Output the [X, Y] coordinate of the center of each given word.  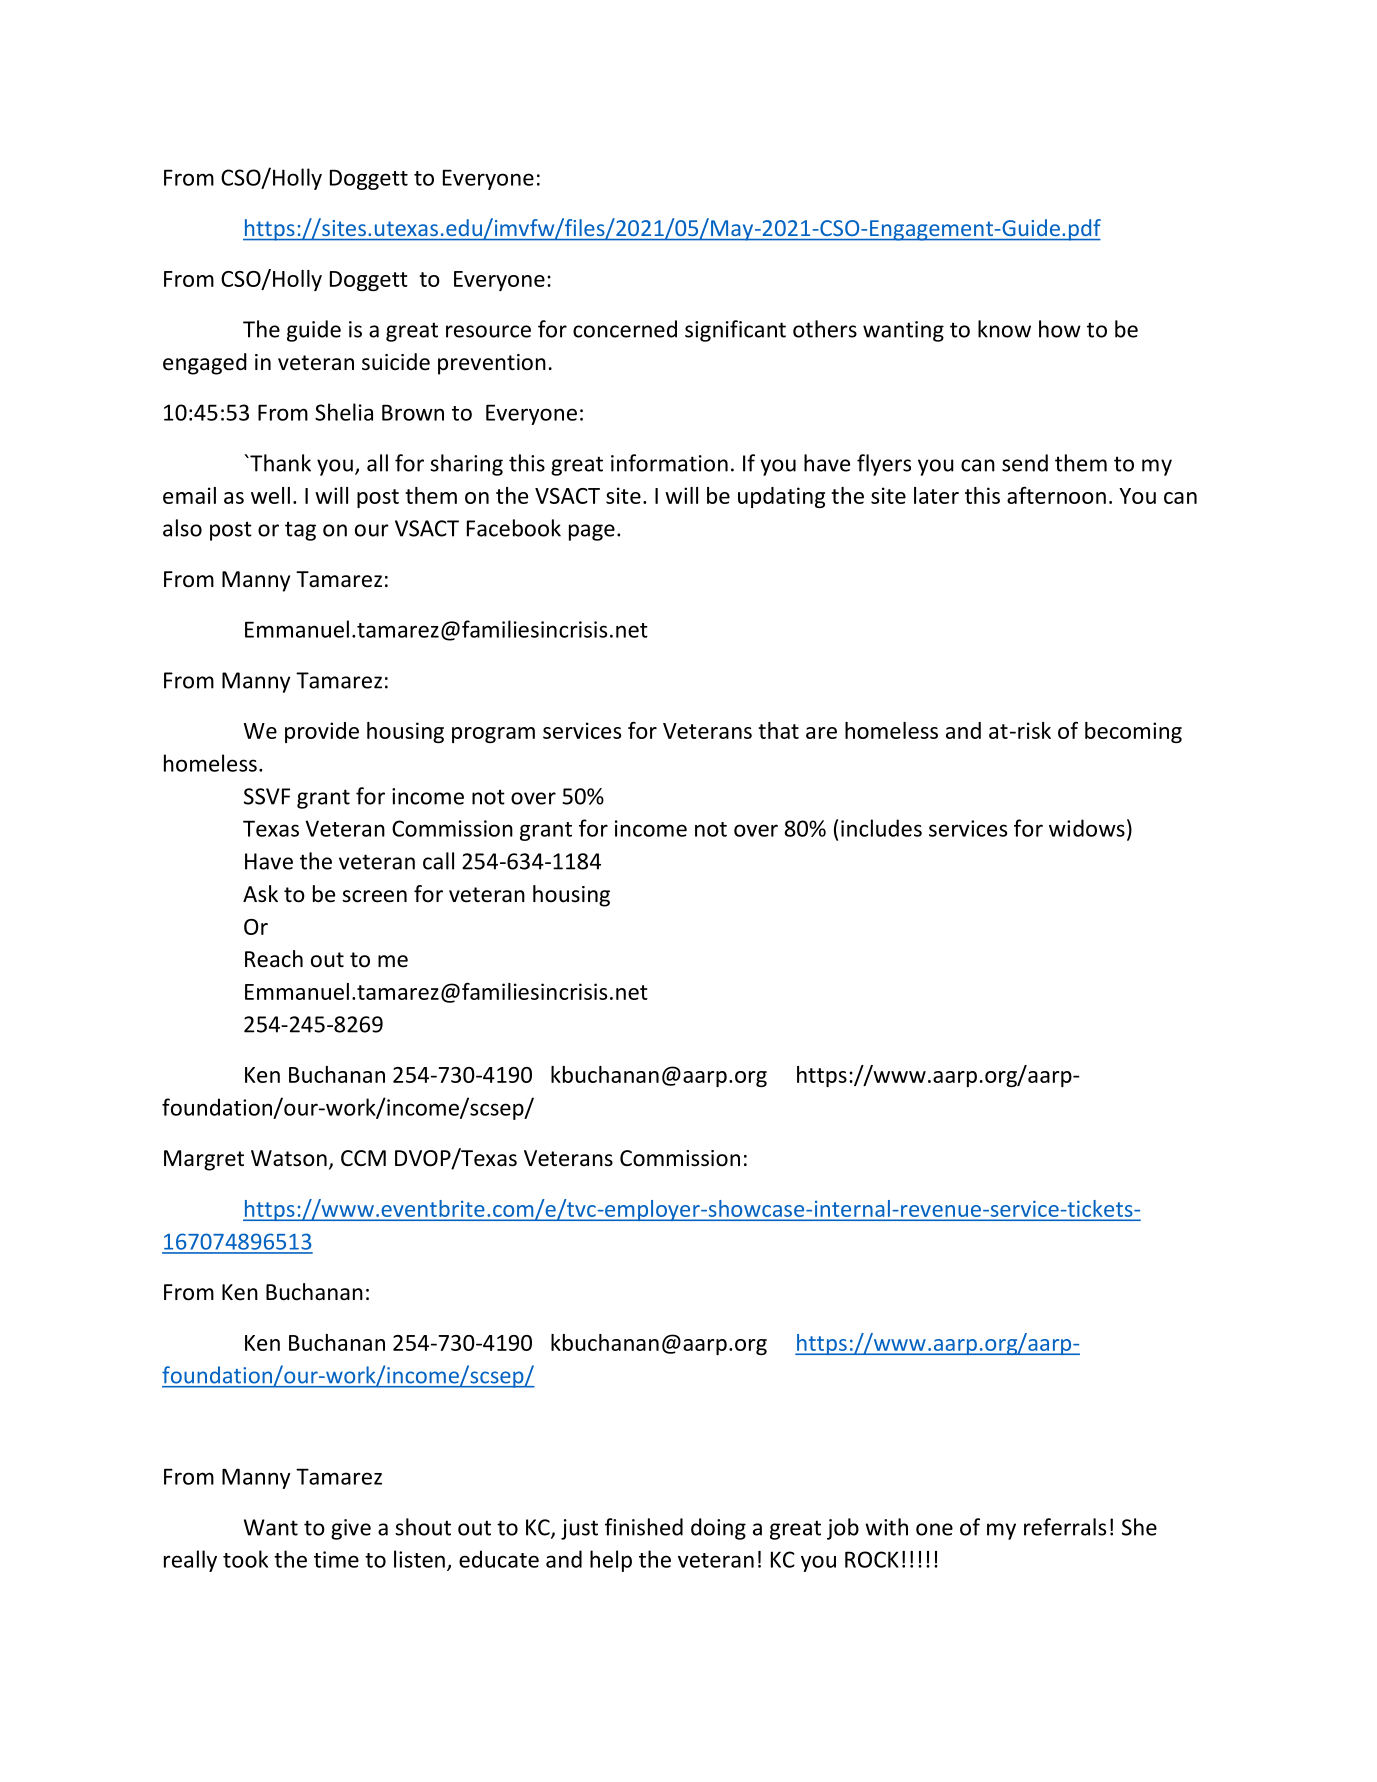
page [592, 532]
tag [300, 531]
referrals [1065, 1527]
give [351, 1529]
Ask [260, 894]
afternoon [1056, 495]
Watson [289, 1158]
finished [644, 1527]
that [778, 730]
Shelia [344, 412]
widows [1087, 828]
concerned [625, 329]
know [1004, 329]
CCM [363, 1158]
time [336, 1559]
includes [881, 828]
